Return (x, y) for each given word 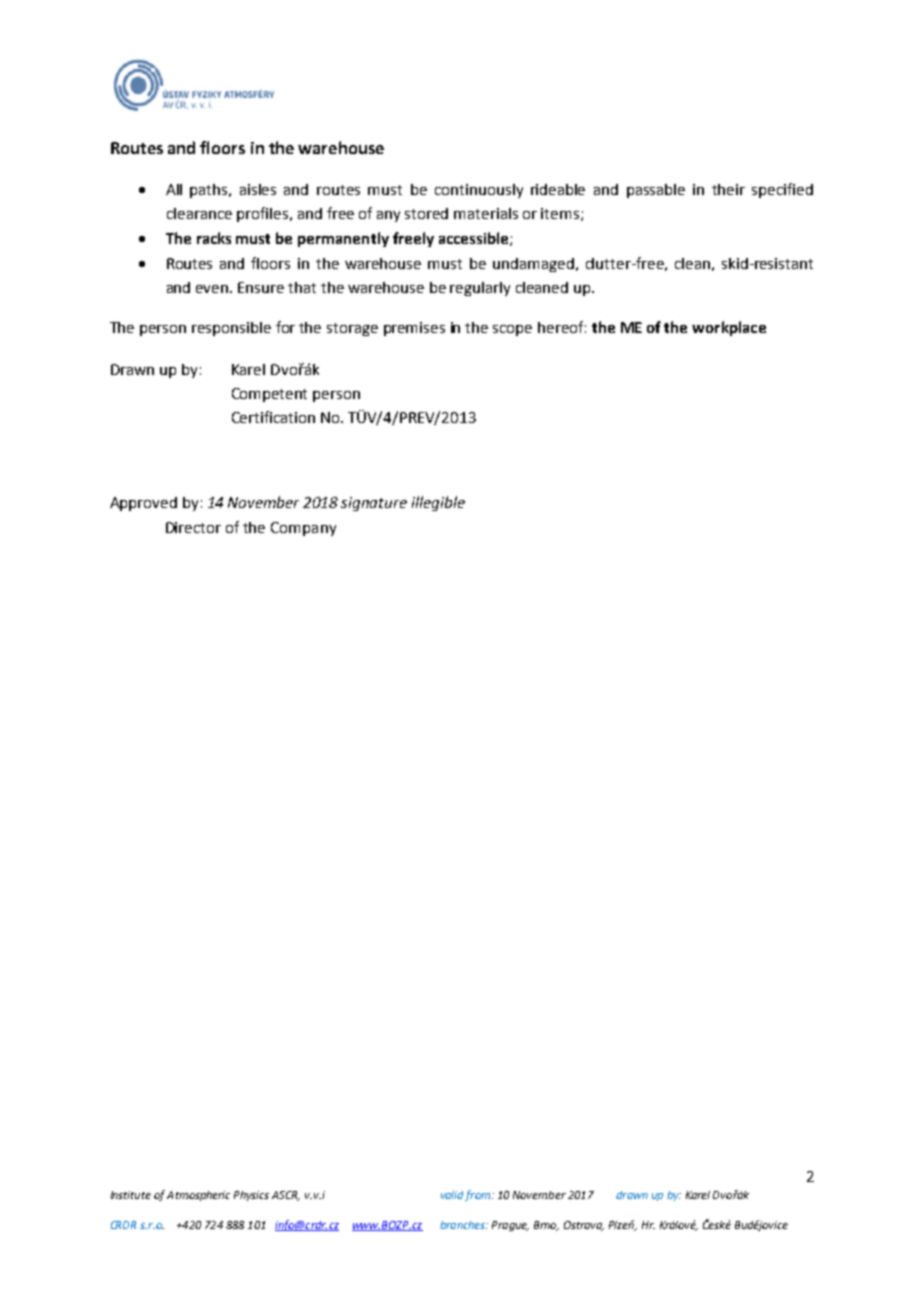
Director (193, 527)
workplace (729, 328)
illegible (438, 503)
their (728, 189)
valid (452, 1195)
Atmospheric (198, 1196)
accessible (475, 239)
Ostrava (584, 1226)
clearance (199, 213)
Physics (251, 1196)
